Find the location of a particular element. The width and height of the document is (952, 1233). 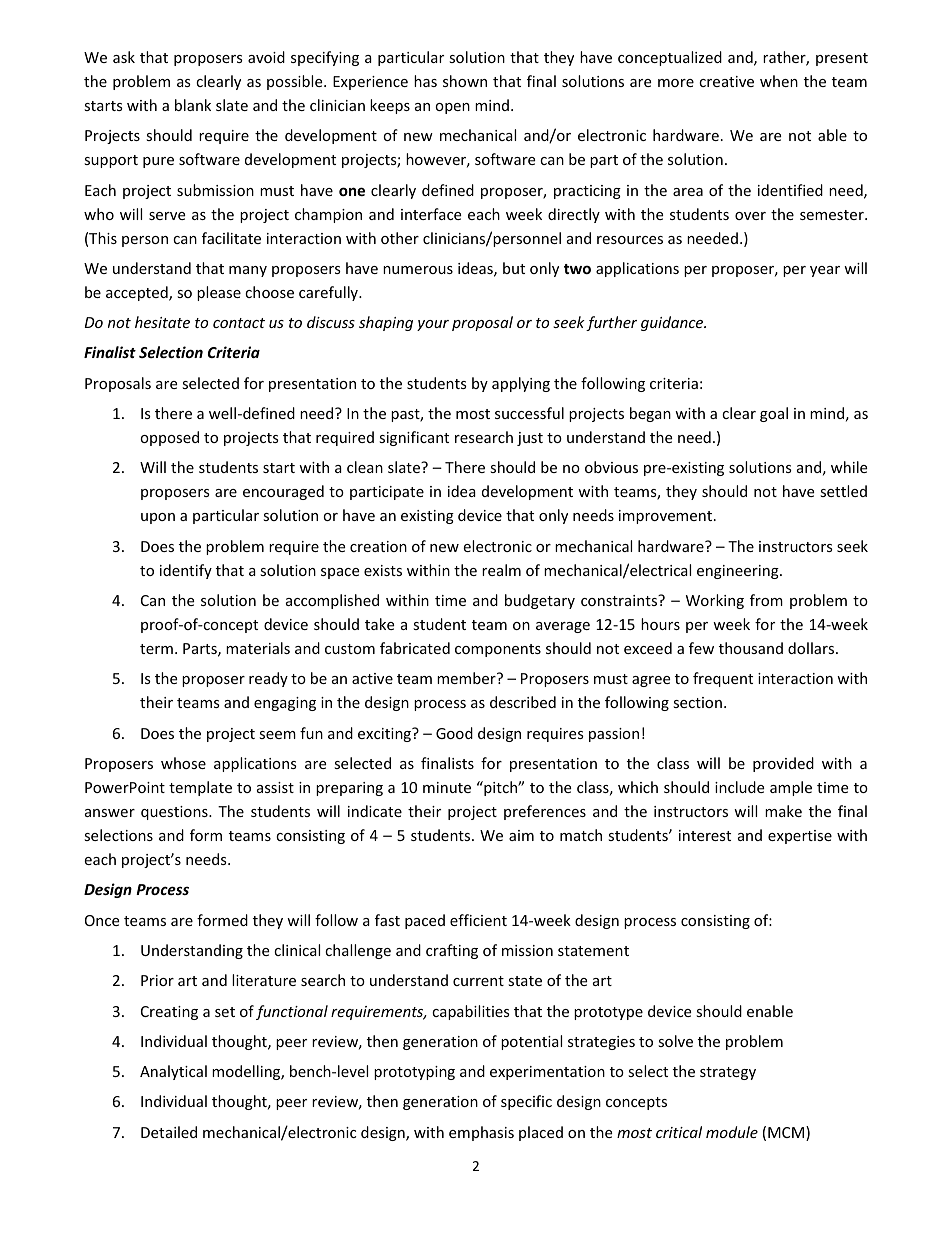

strategy is located at coordinates (728, 1073).
